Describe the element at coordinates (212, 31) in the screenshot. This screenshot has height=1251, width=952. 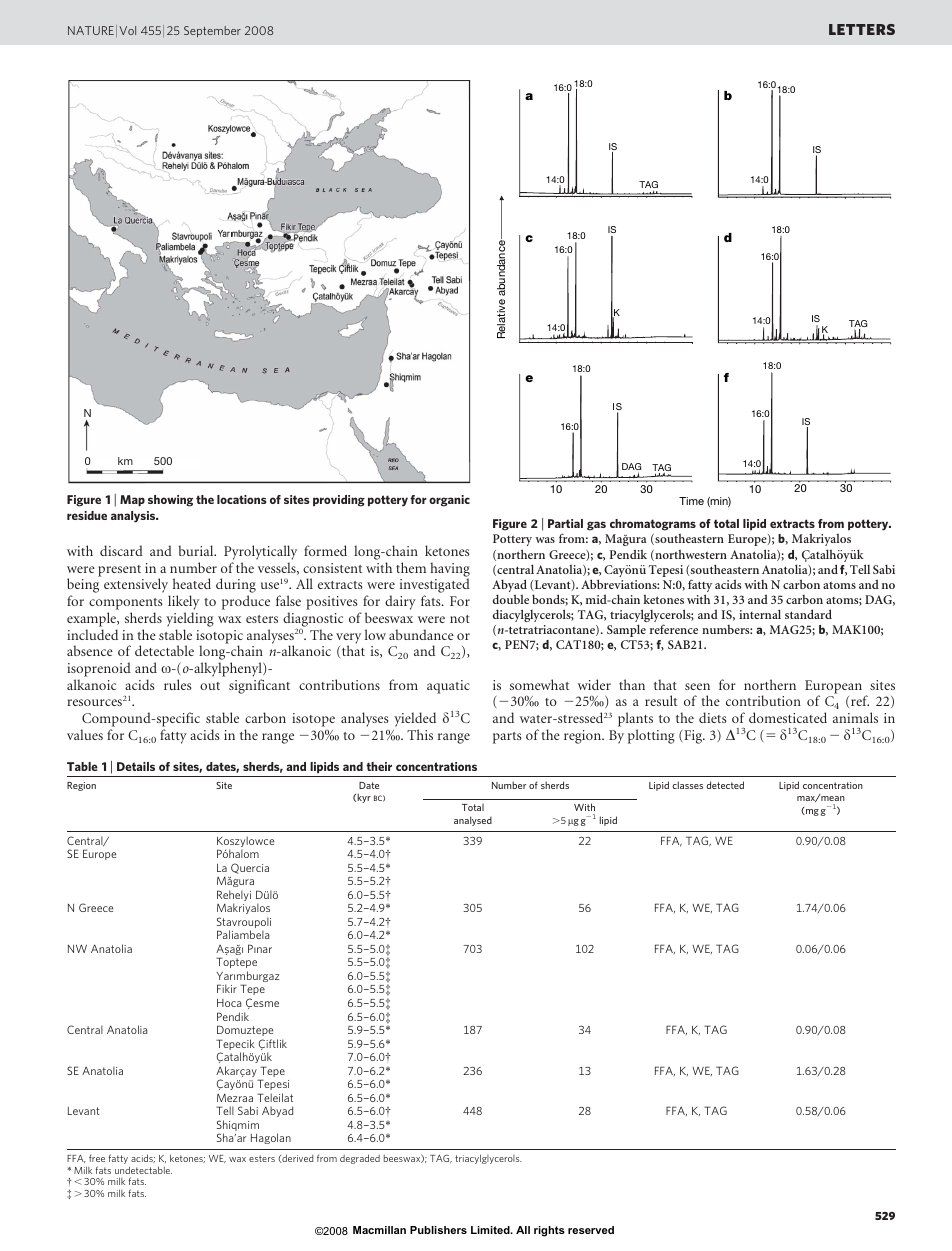
I see `September` at that location.
